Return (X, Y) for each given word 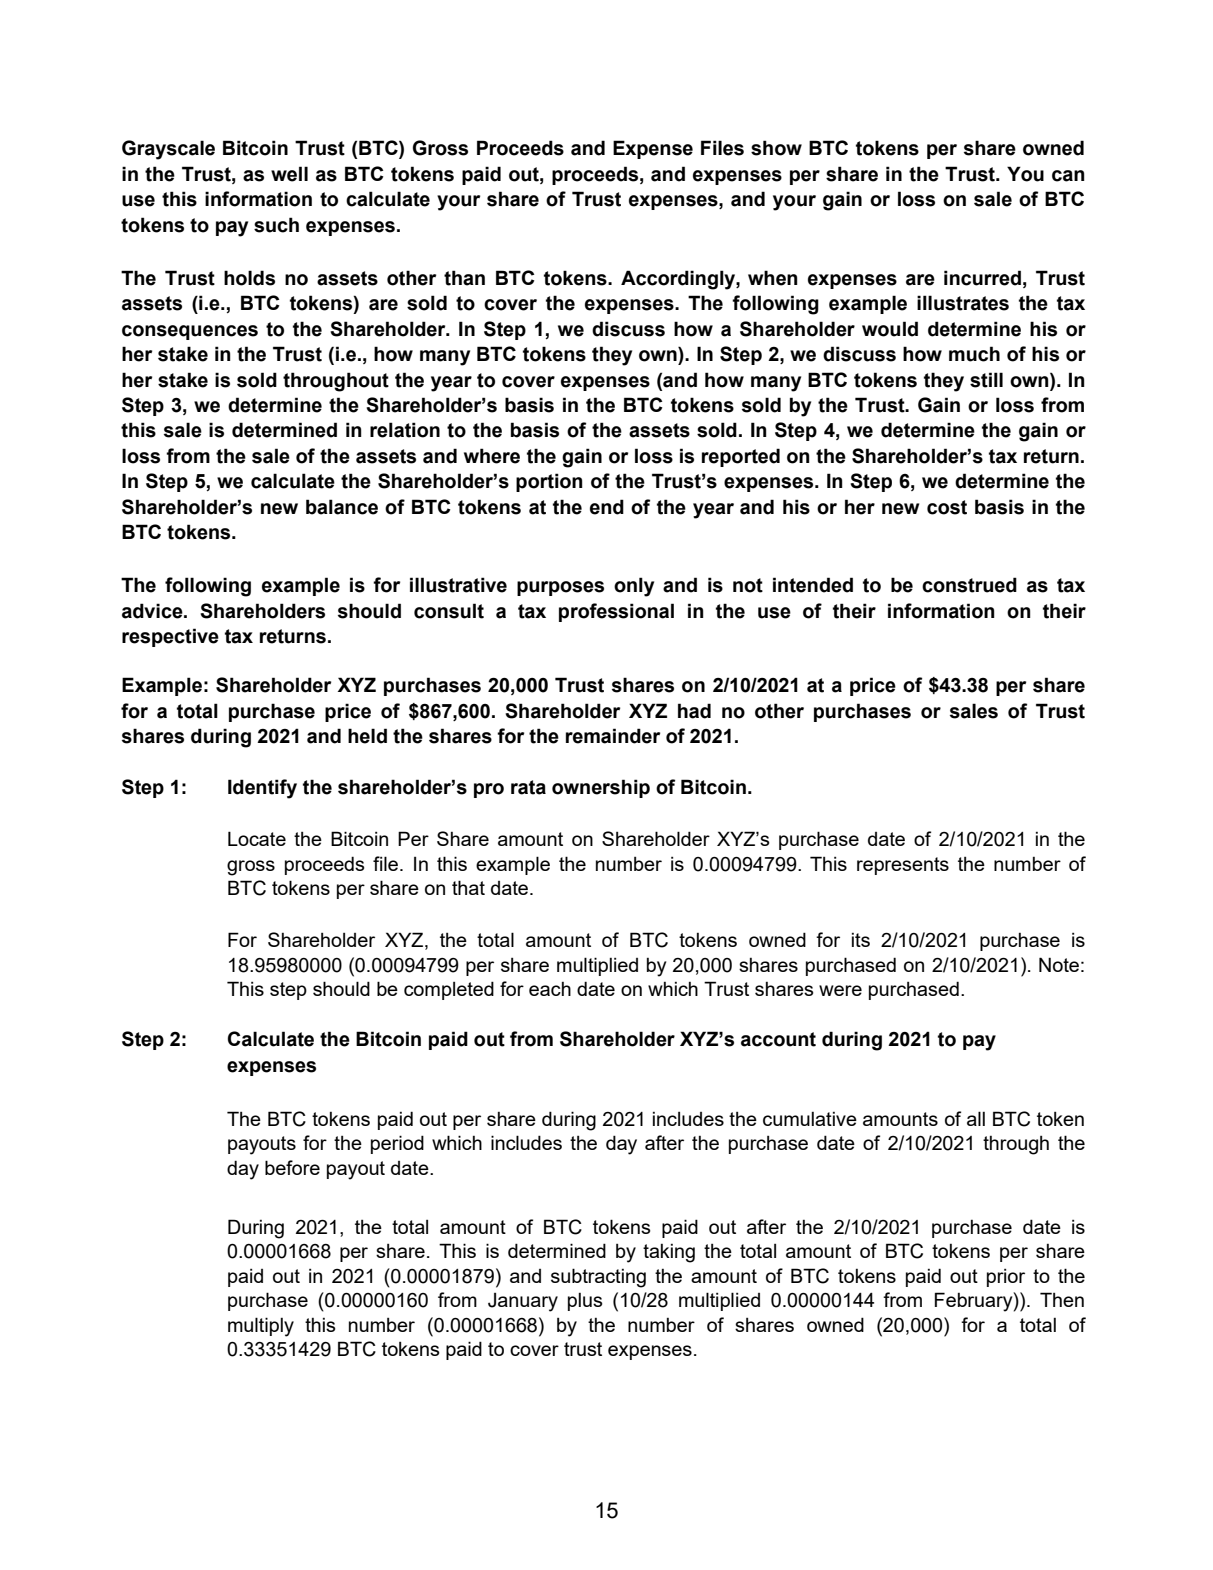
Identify (262, 789)
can (1068, 176)
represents (903, 866)
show (776, 148)
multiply (261, 1327)
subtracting (598, 1278)
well (289, 174)
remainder (613, 736)
